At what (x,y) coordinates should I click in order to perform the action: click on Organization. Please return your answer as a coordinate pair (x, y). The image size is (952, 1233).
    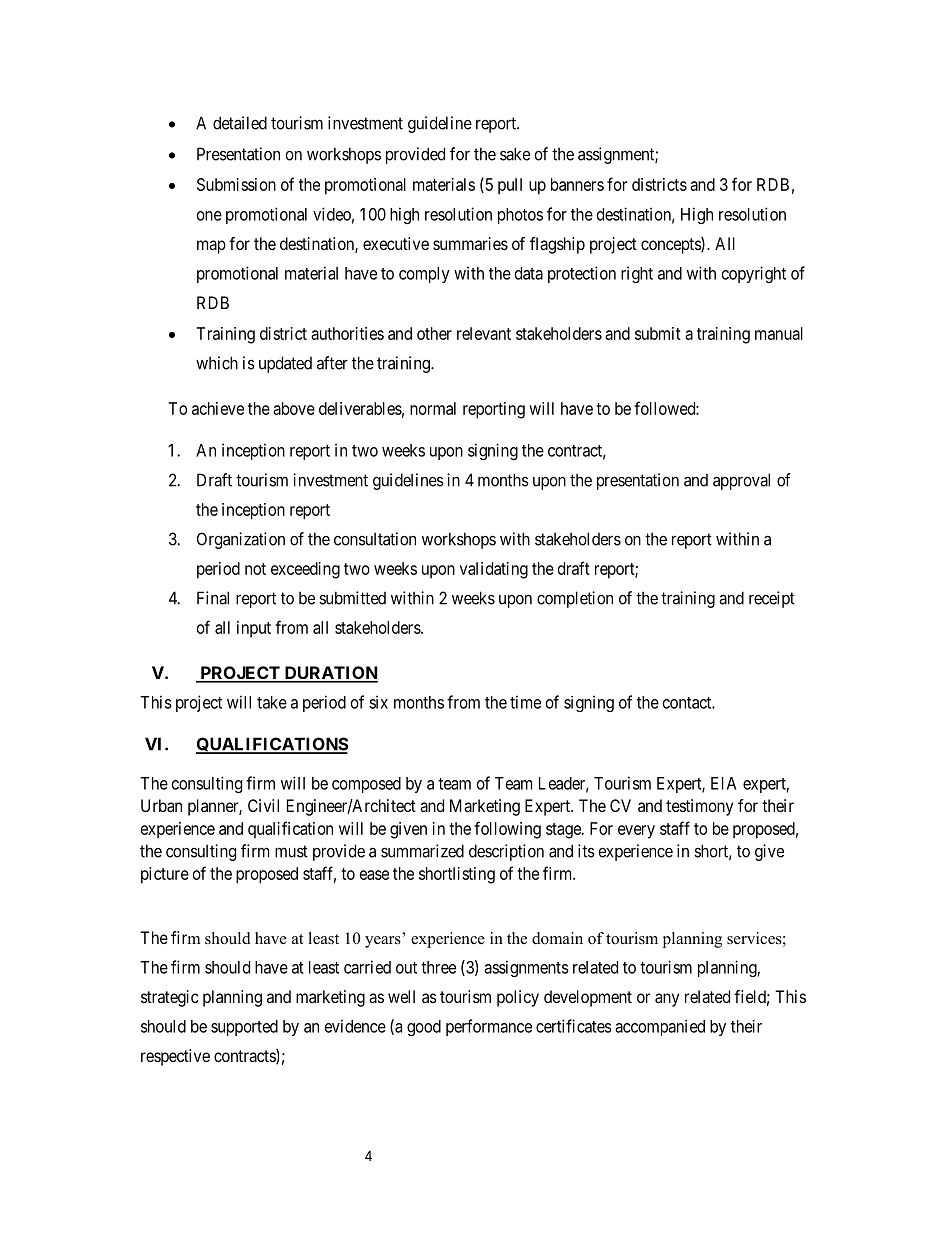
    Looking at the image, I should click on (241, 540).
